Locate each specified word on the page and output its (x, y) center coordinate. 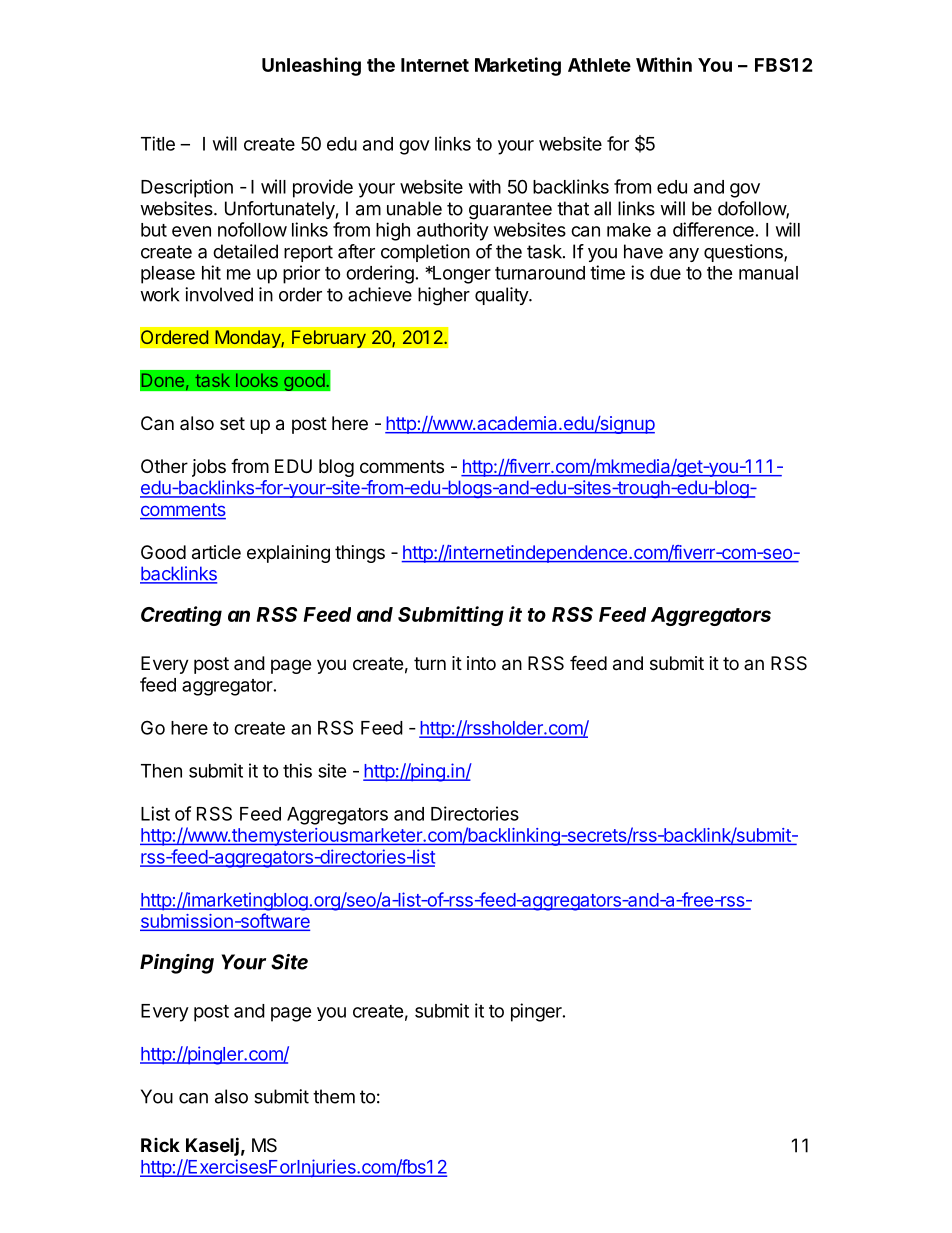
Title (158, 143)
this (297, 770)
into (481, 663)
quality (502, 296)
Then (161, 771)
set (232, 423)
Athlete (599, 65)
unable (414, 208)
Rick (160, 1145)
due (665, 273)
